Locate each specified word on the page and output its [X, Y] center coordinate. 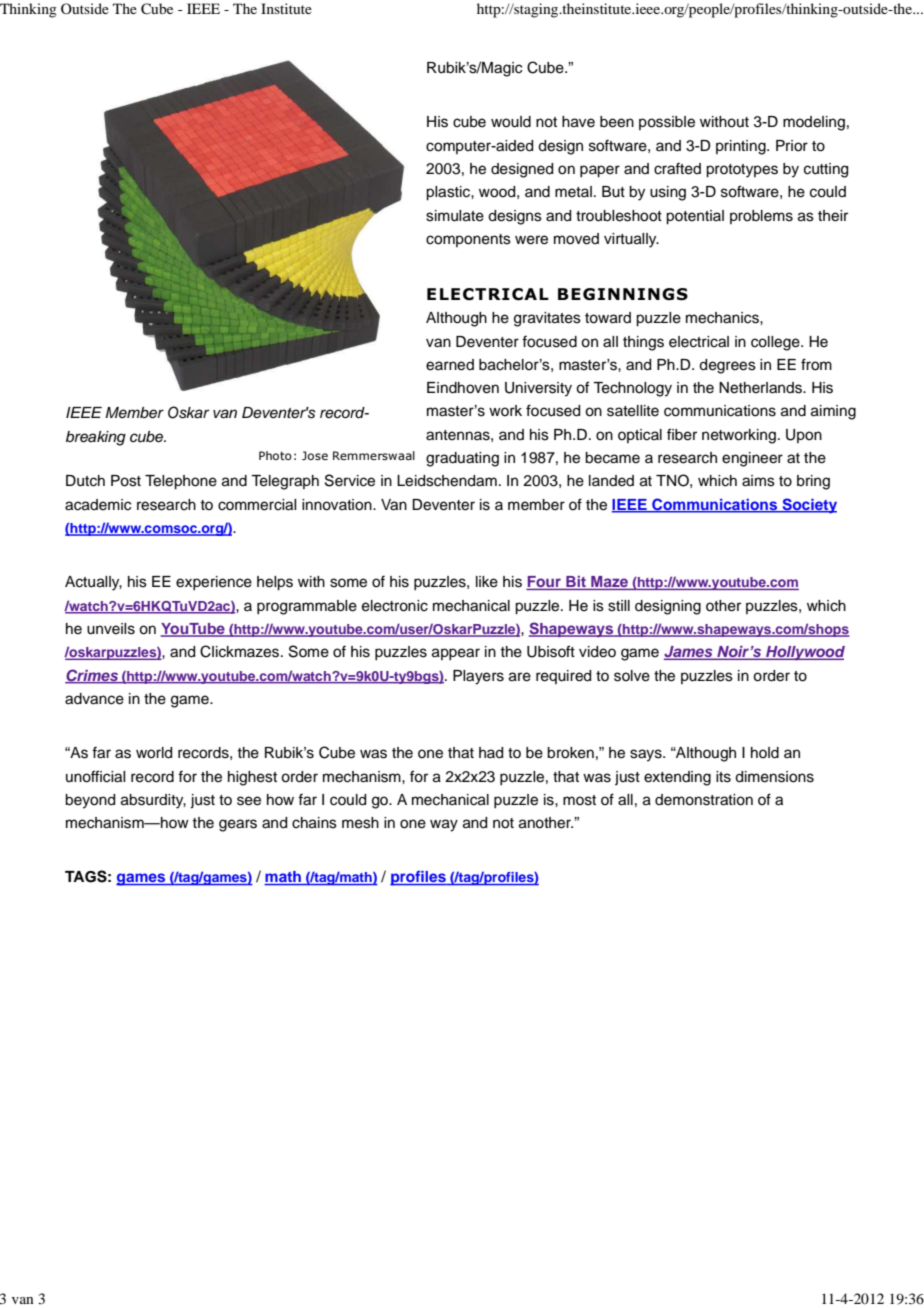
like [487, 582]
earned [450, 365]
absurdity [153, 801]
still [619, 606]
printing [742, 147]
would [511, 122]
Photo [275, 455]
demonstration [704, 800]
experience [214, 583]
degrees [727, 366]
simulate [455, 216]
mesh [360, 823]
